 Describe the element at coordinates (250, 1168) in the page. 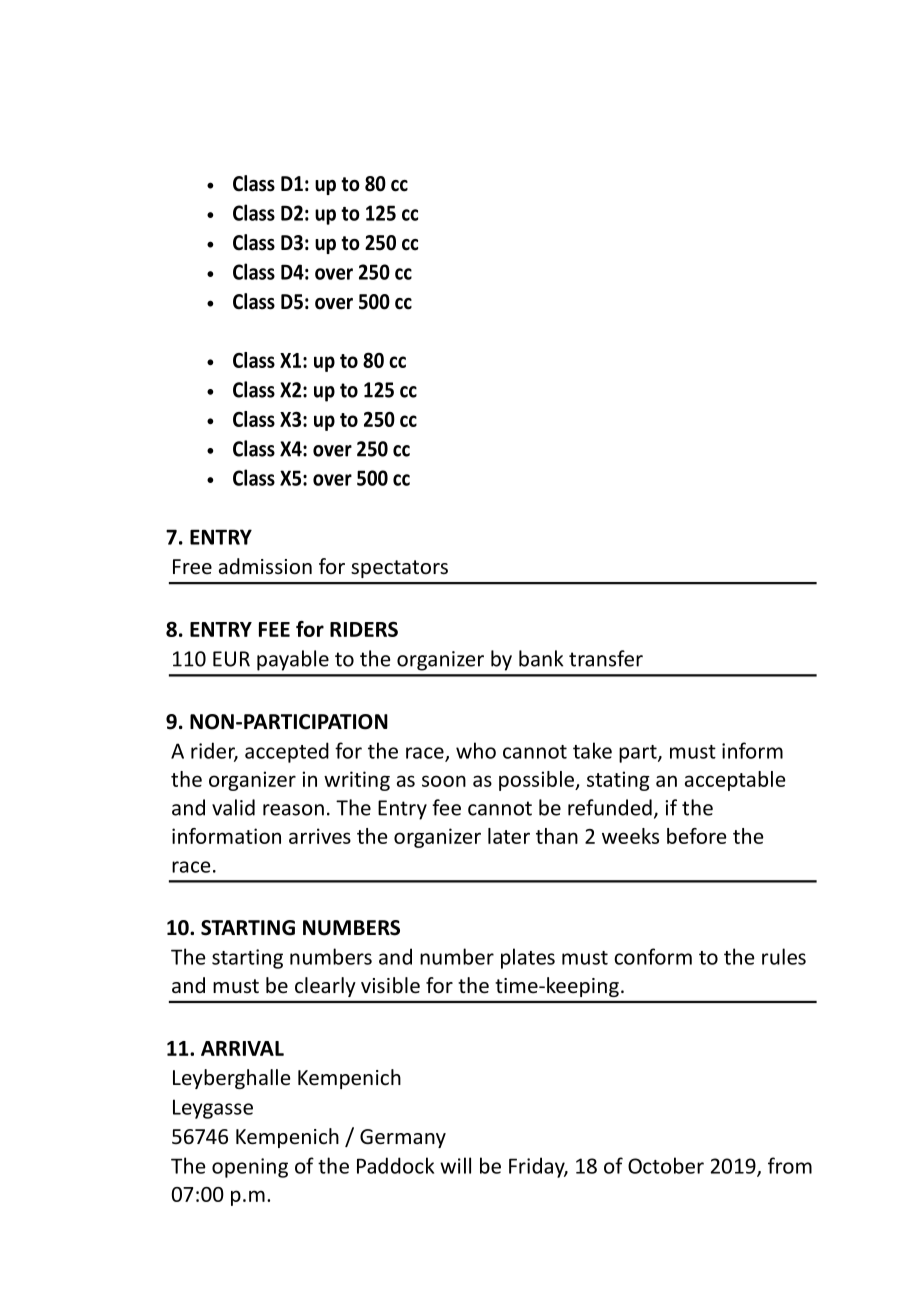

I see `opening` at that location.
